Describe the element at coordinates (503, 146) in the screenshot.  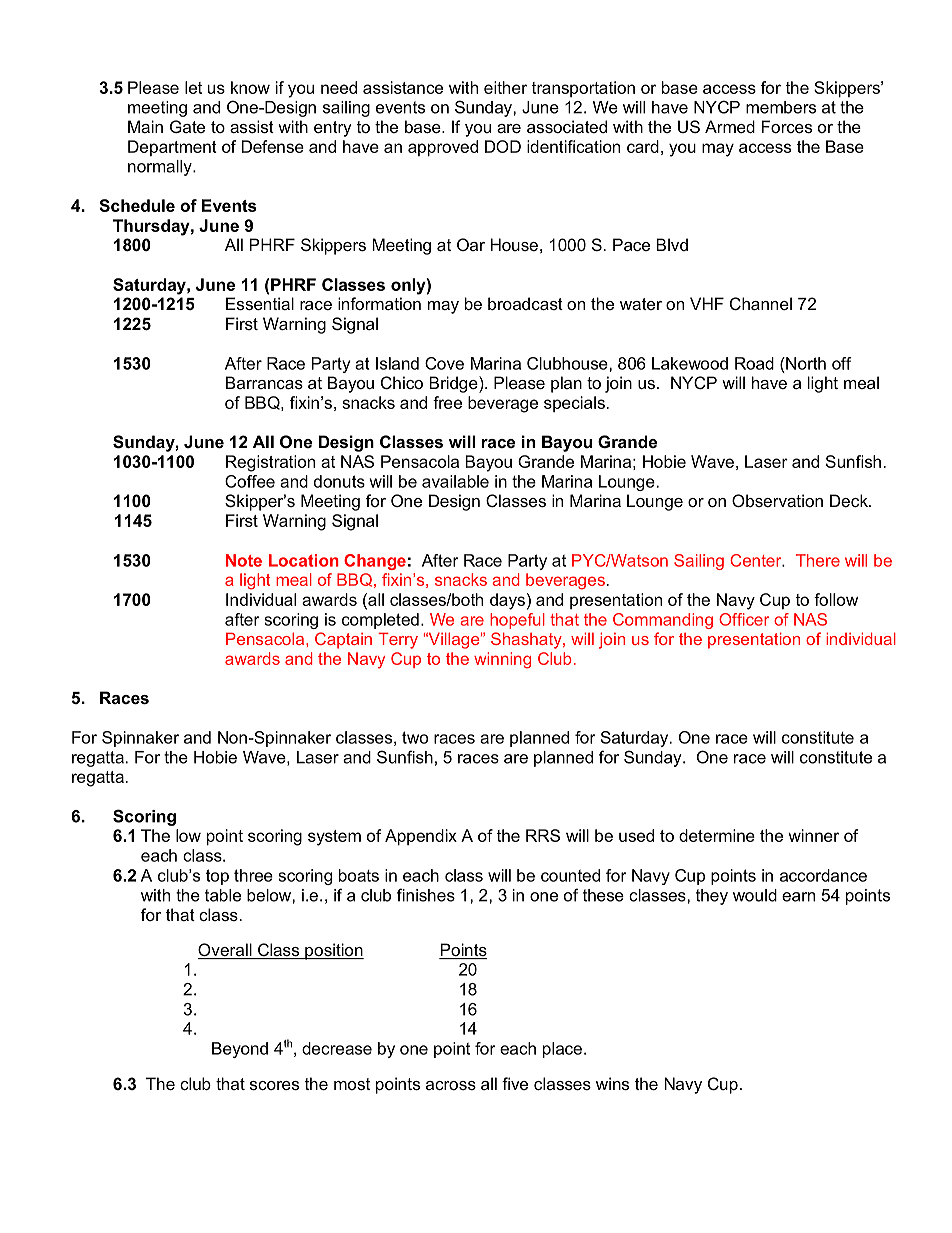
I see `DOD` at that location.
